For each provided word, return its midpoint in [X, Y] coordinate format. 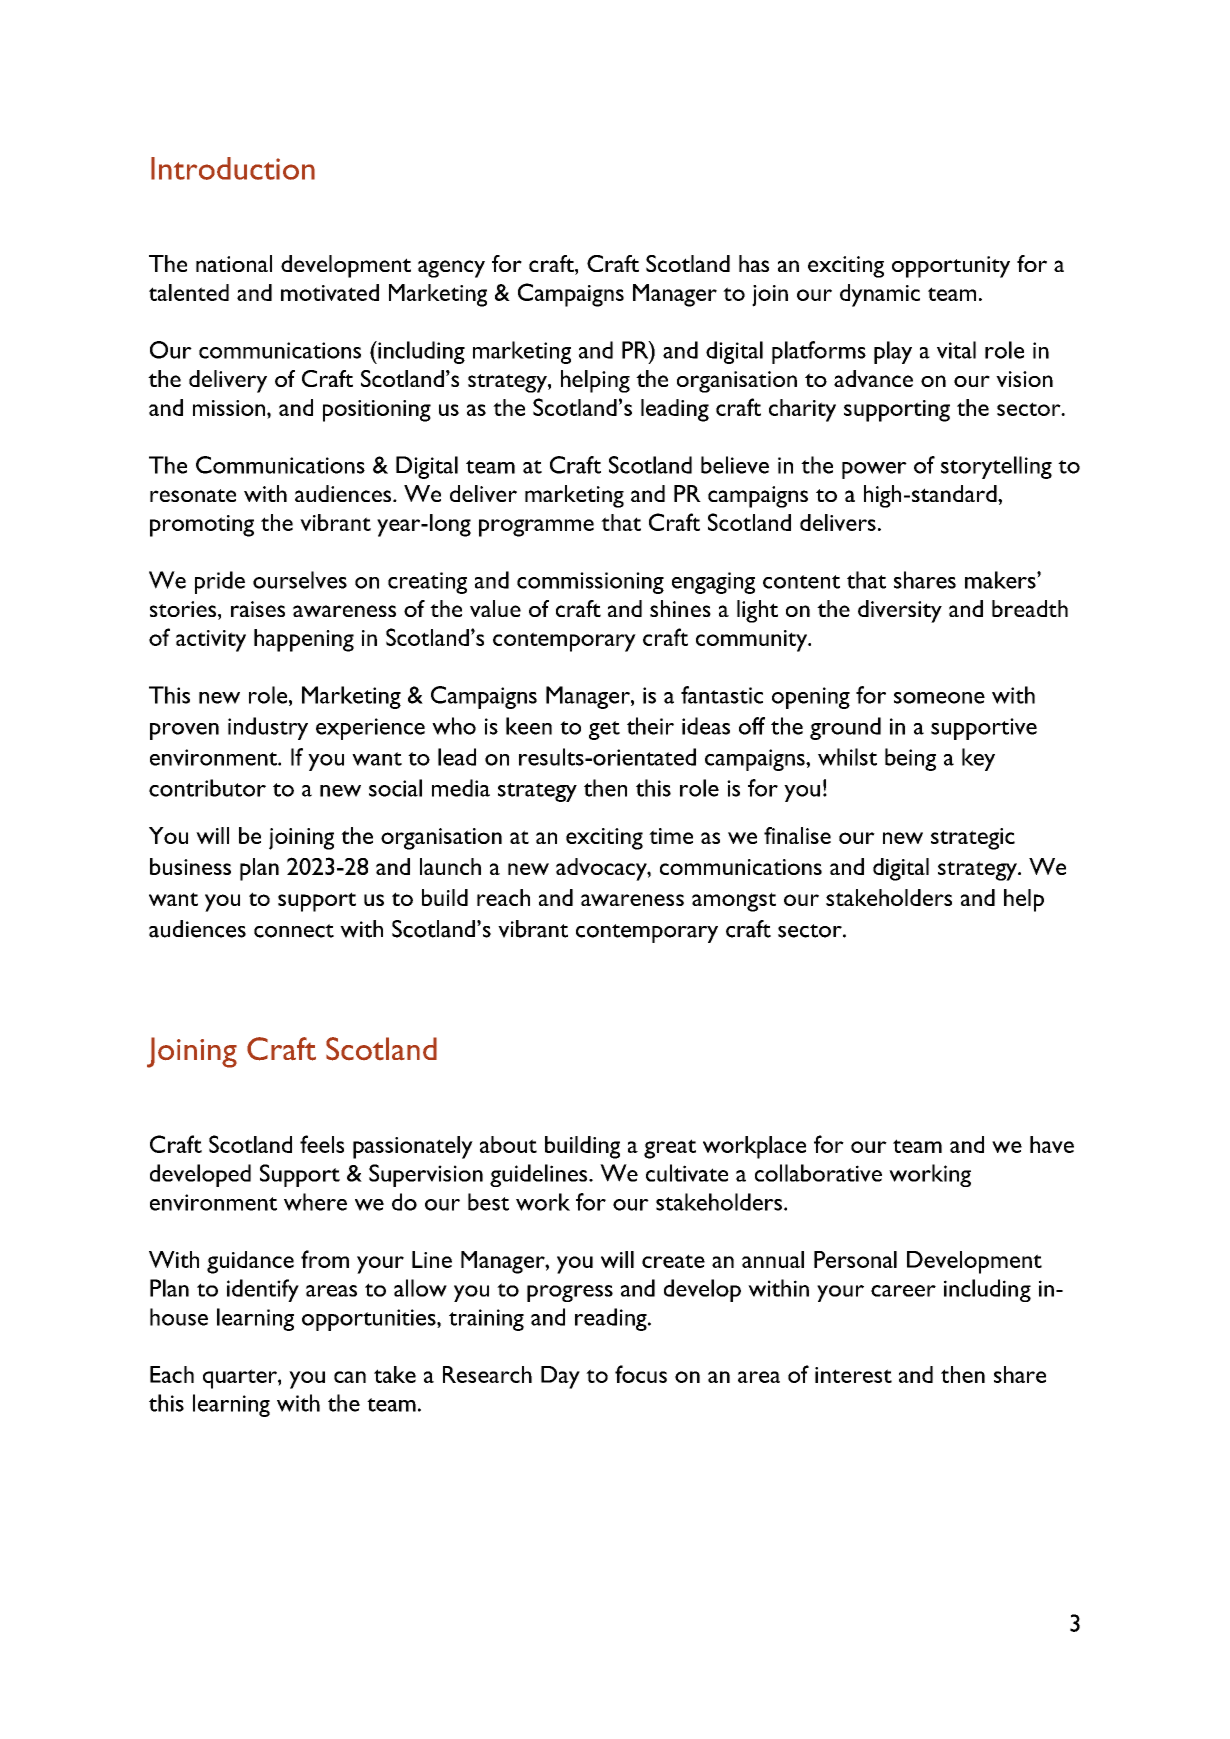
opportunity [951, 267]
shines [680, 608]
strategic [973, 839]
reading [612, 1319]
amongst [734, 902]
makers [1001, 580]
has [754, 263]
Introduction [233, 168]
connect [294, 931]
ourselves [300, 580]
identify [263, 1290]
